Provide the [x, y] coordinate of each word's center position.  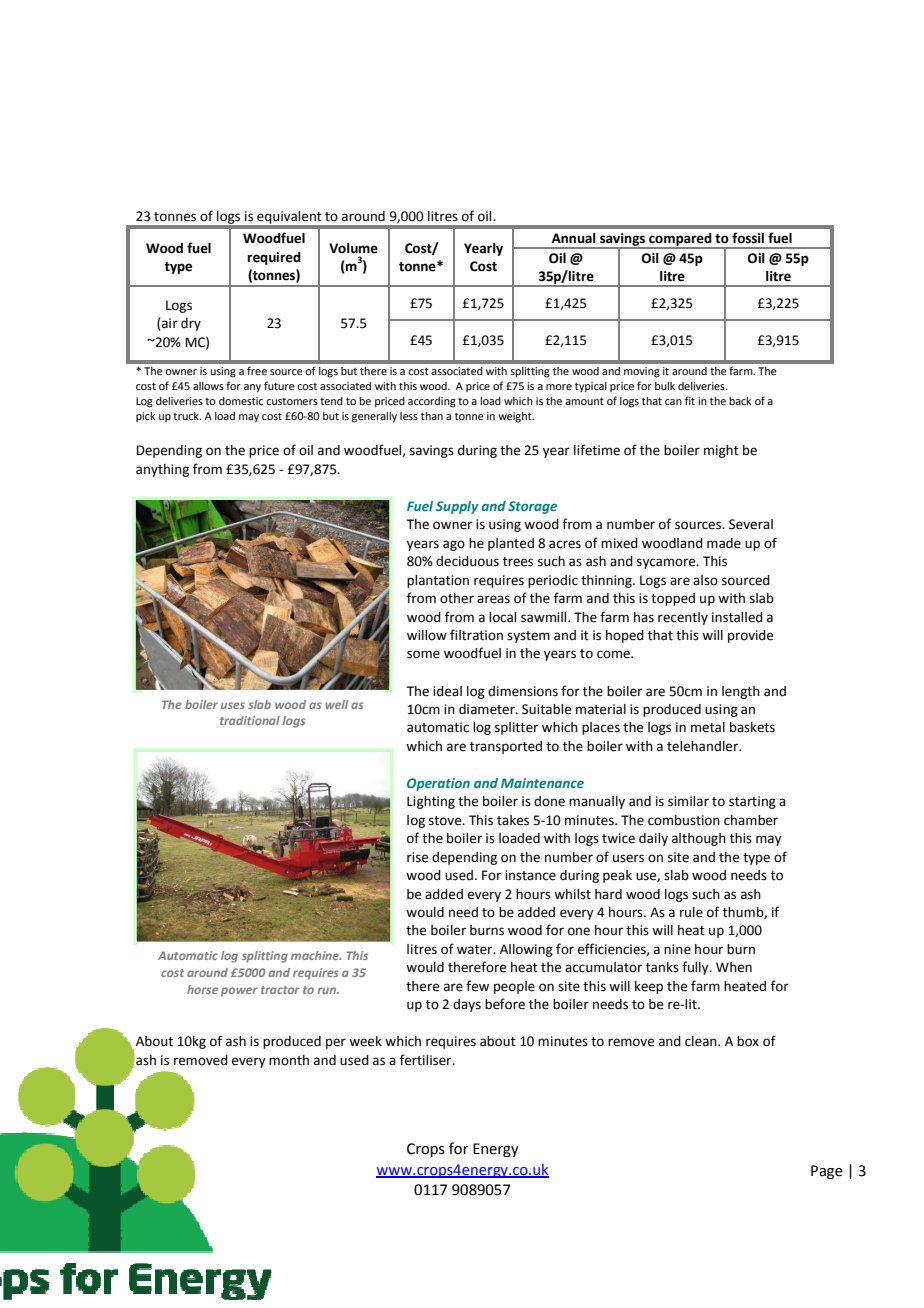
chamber [751, 820]
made [724, 543]
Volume [353, 248]
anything [162, 470]
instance [530, 875]
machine [316, 955]
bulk [665, 386]
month [289, 1060]
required [274, 258]
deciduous [467, 561]
